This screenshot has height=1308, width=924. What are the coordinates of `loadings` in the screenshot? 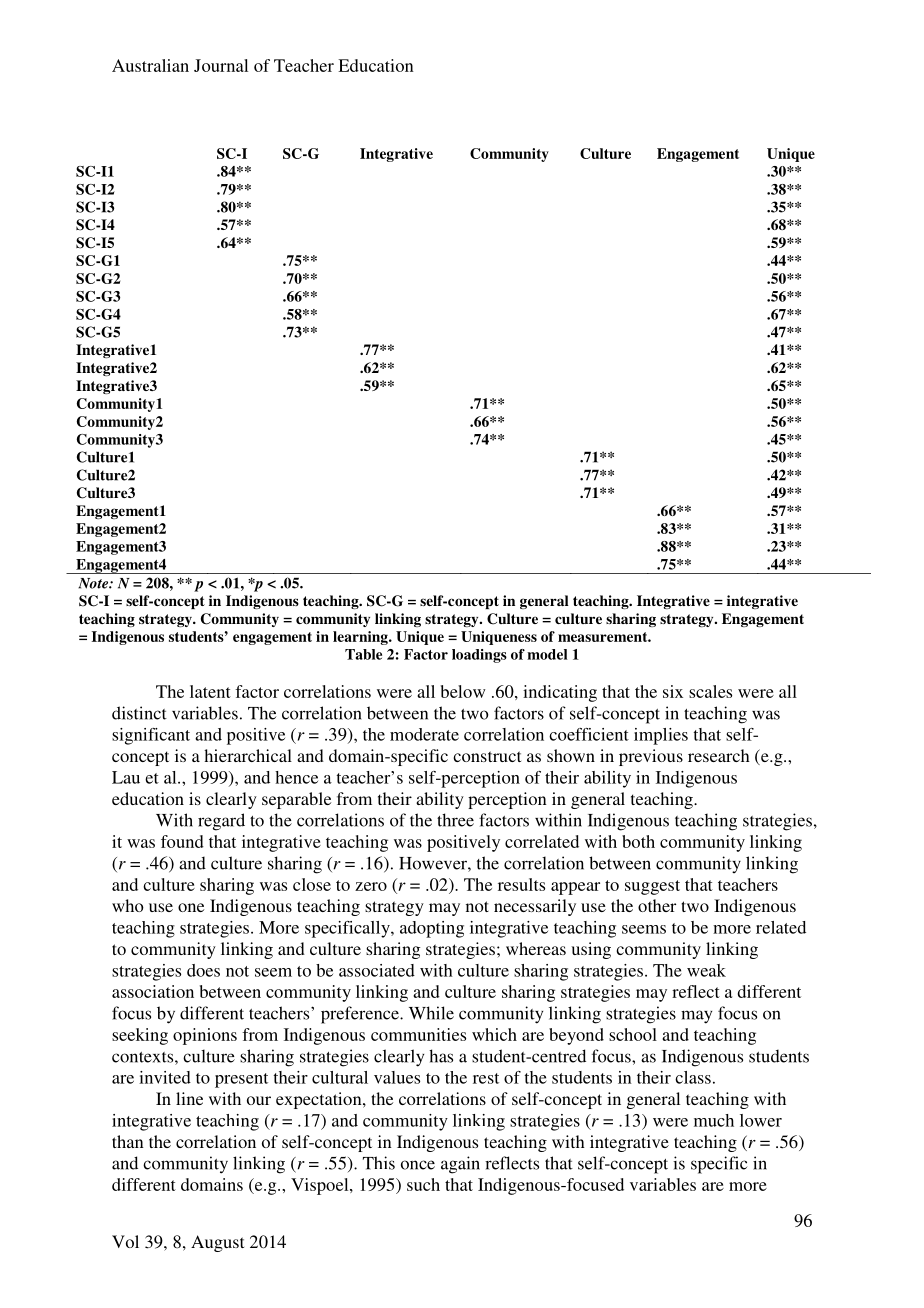 It's located at (479, 656).
